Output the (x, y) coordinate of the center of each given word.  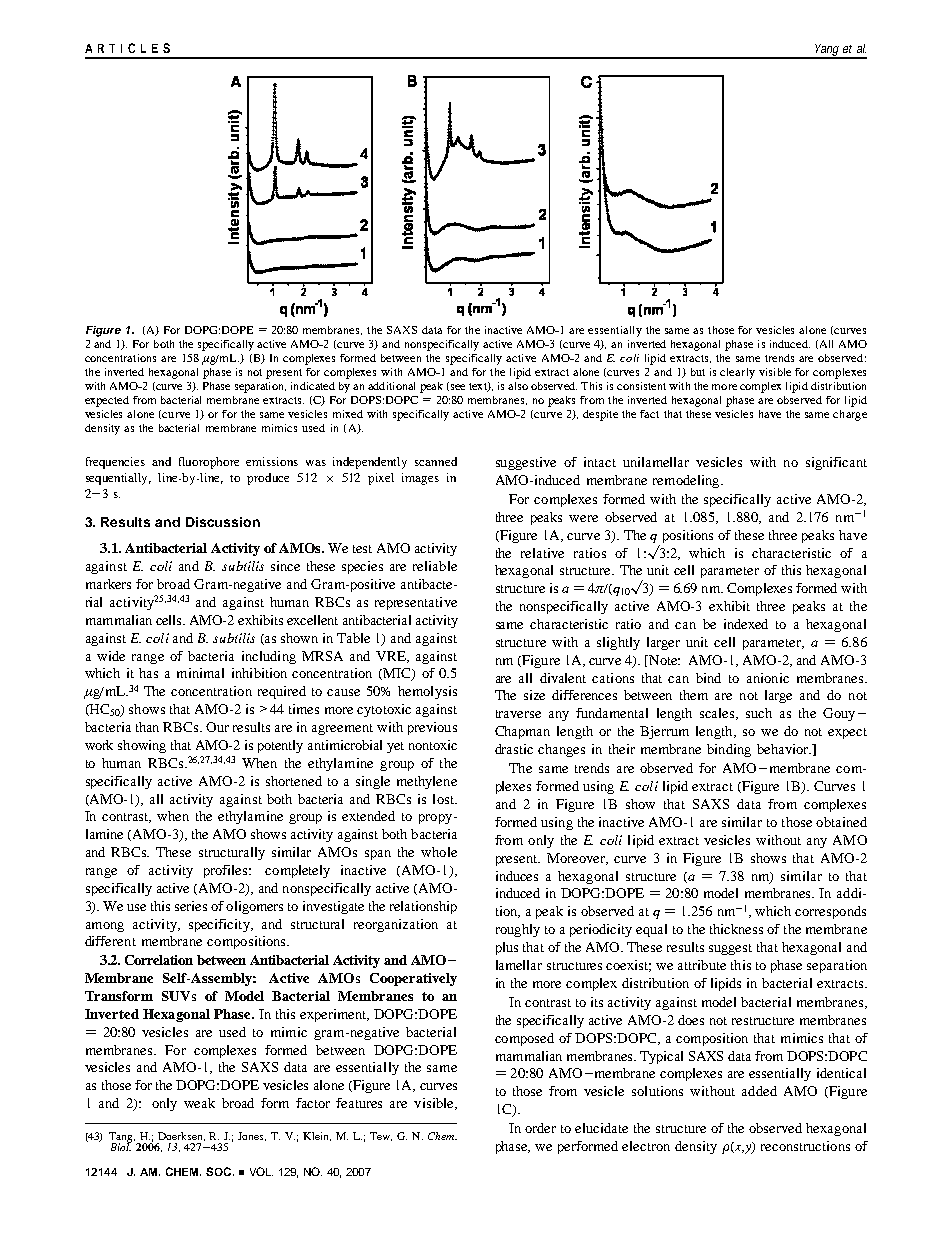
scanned (436, 461)
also (518, 386)
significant (836, 463)
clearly (737, 373)
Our (217, 727)
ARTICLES (127, 48)
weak (199, 1103)
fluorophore (209, 463)
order (540, 1128)
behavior (784, 749)
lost (444, 799)
